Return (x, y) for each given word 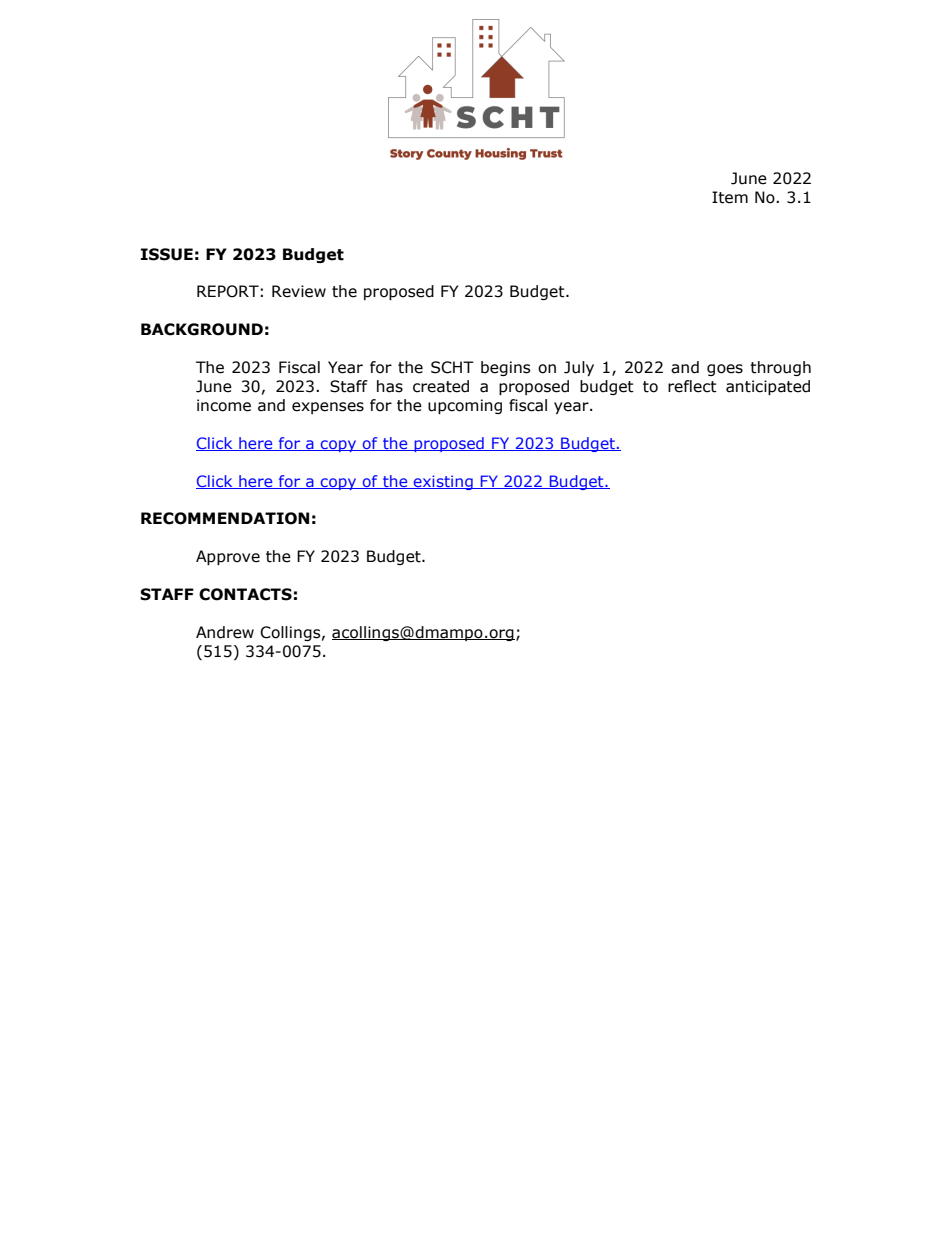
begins (506, 368)
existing (443, 482)
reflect (692, 386)
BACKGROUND (202, 329)
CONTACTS (245, 594)
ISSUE (167, 254)
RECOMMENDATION (225, 518)
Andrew (225, 632)
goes (725, 370)
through (780, 368)
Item (730, 197)
